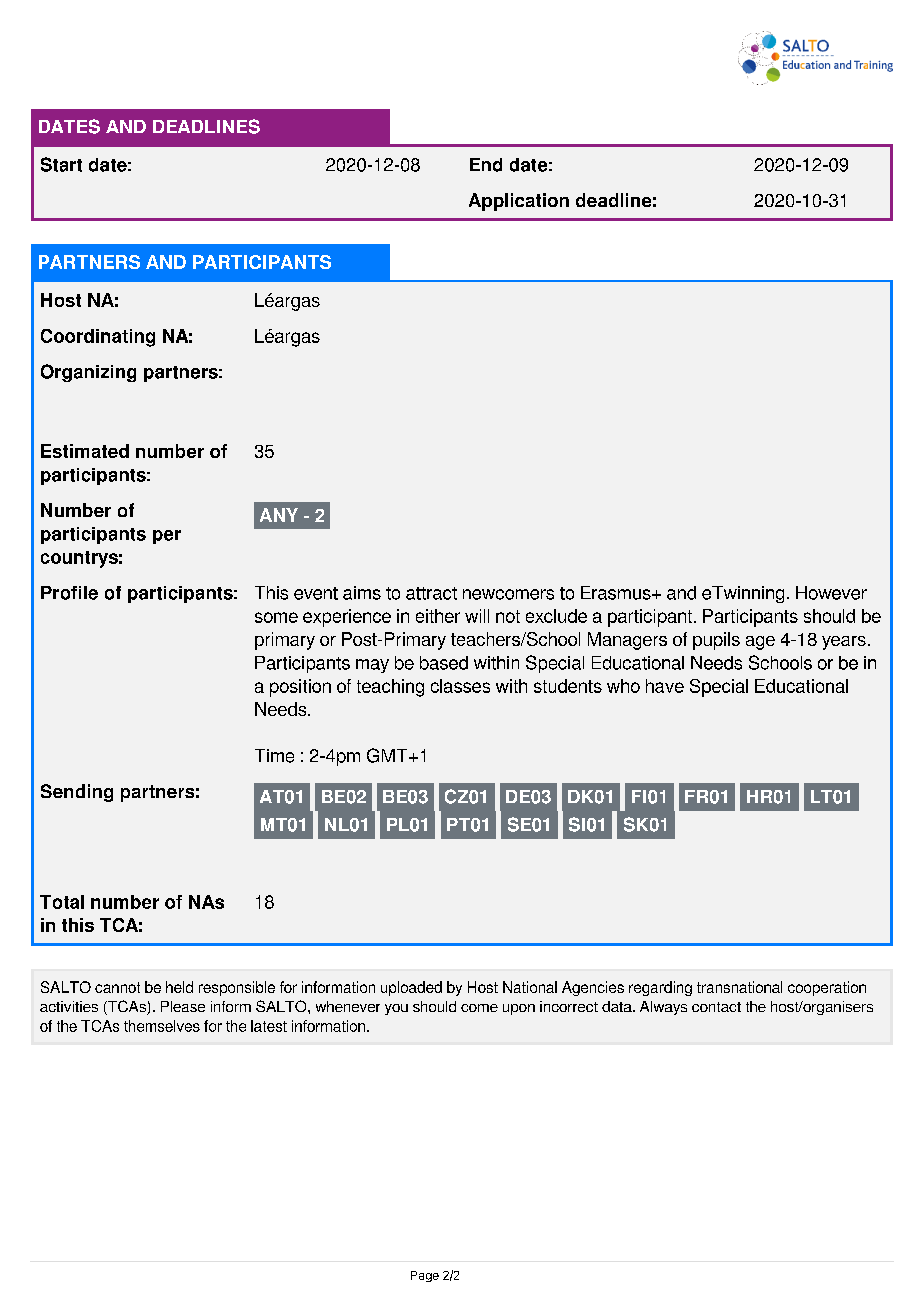 The height and width of the page is (1308, 924). Describe the element at coordinates (519, 202) in the page. I see `Application` at that location.
